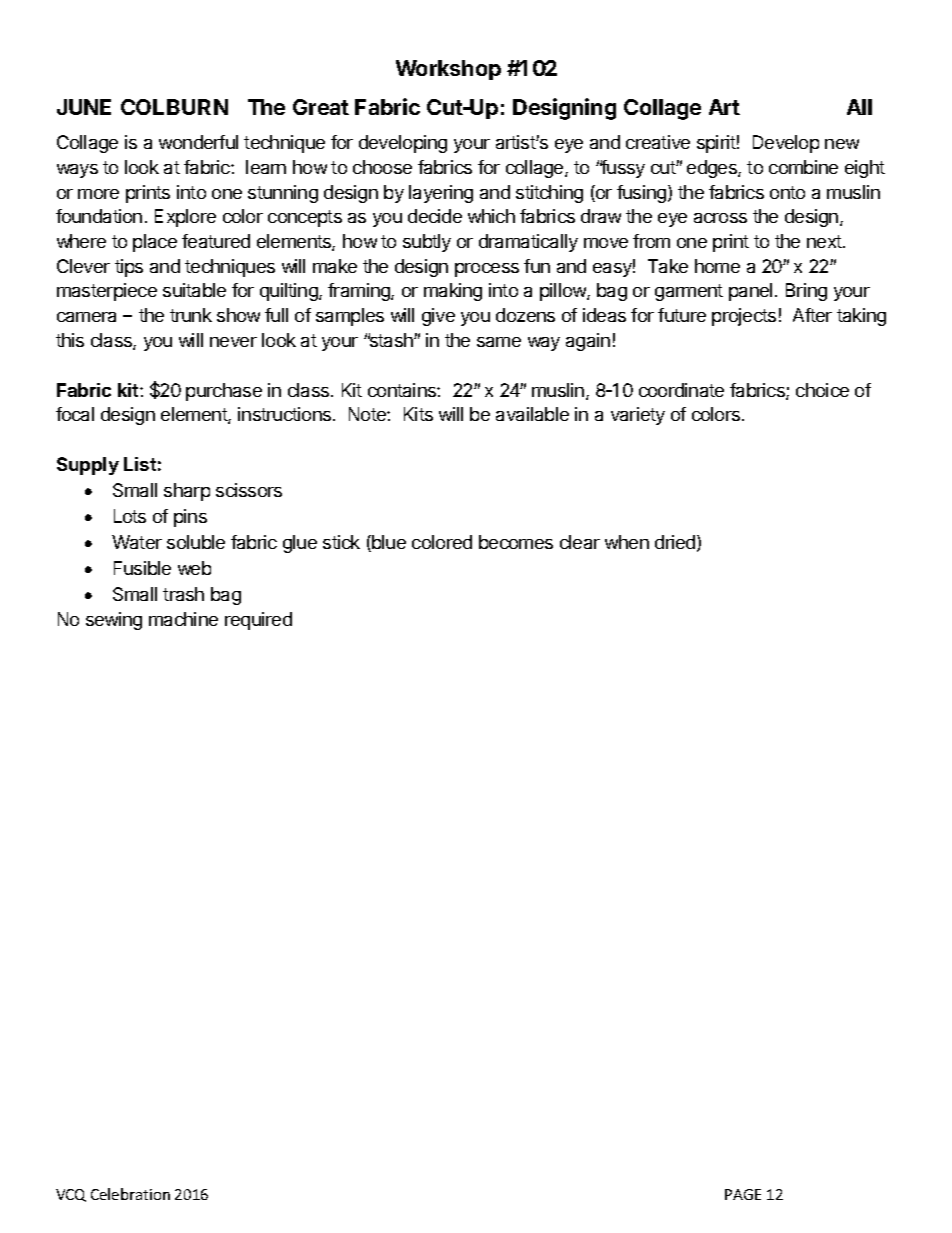 This screenshot has width=952, height=1233. I want to click on Celebration, so click(130, 1194).
